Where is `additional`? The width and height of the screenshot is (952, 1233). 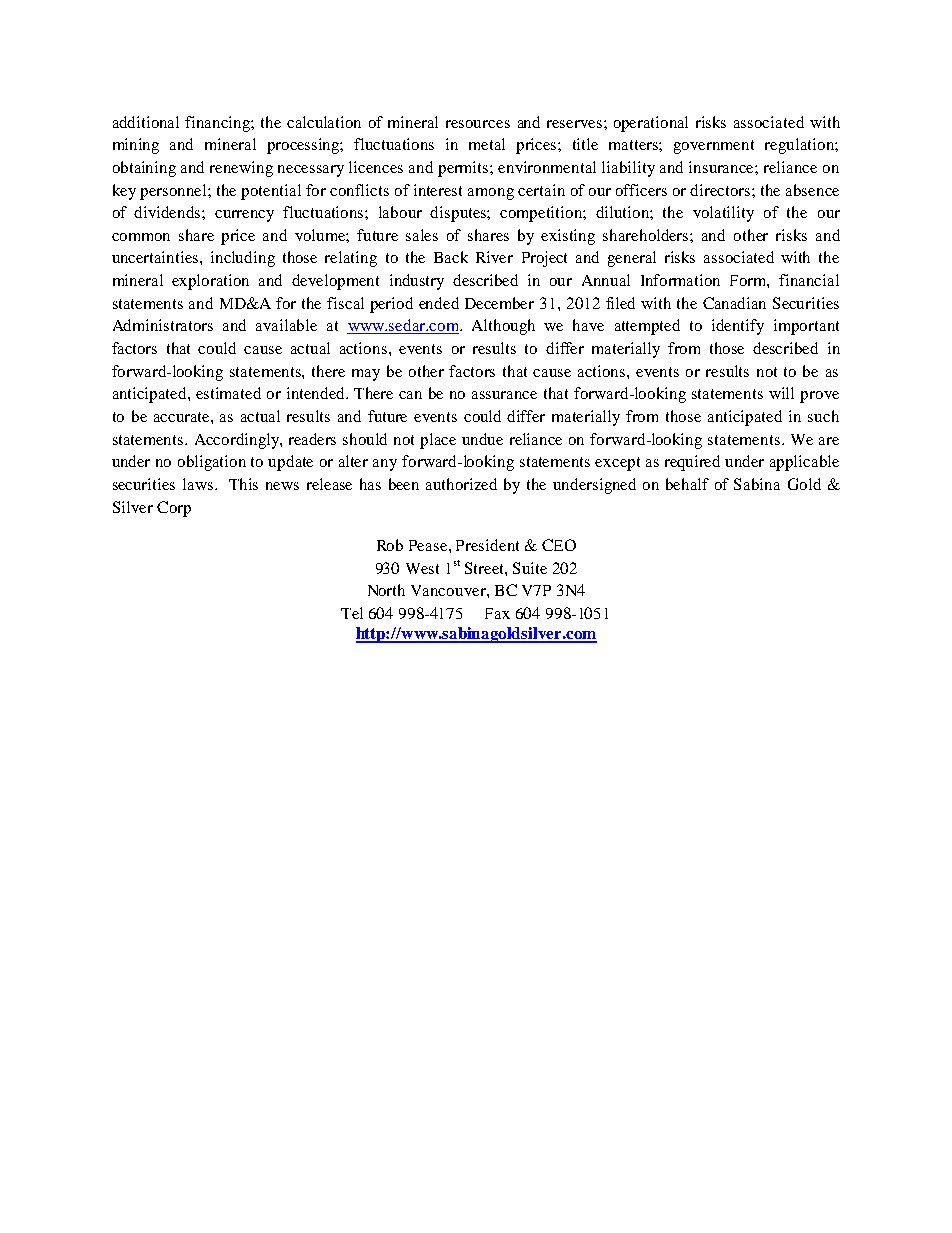
additional is located at coordinates (146, 122).
